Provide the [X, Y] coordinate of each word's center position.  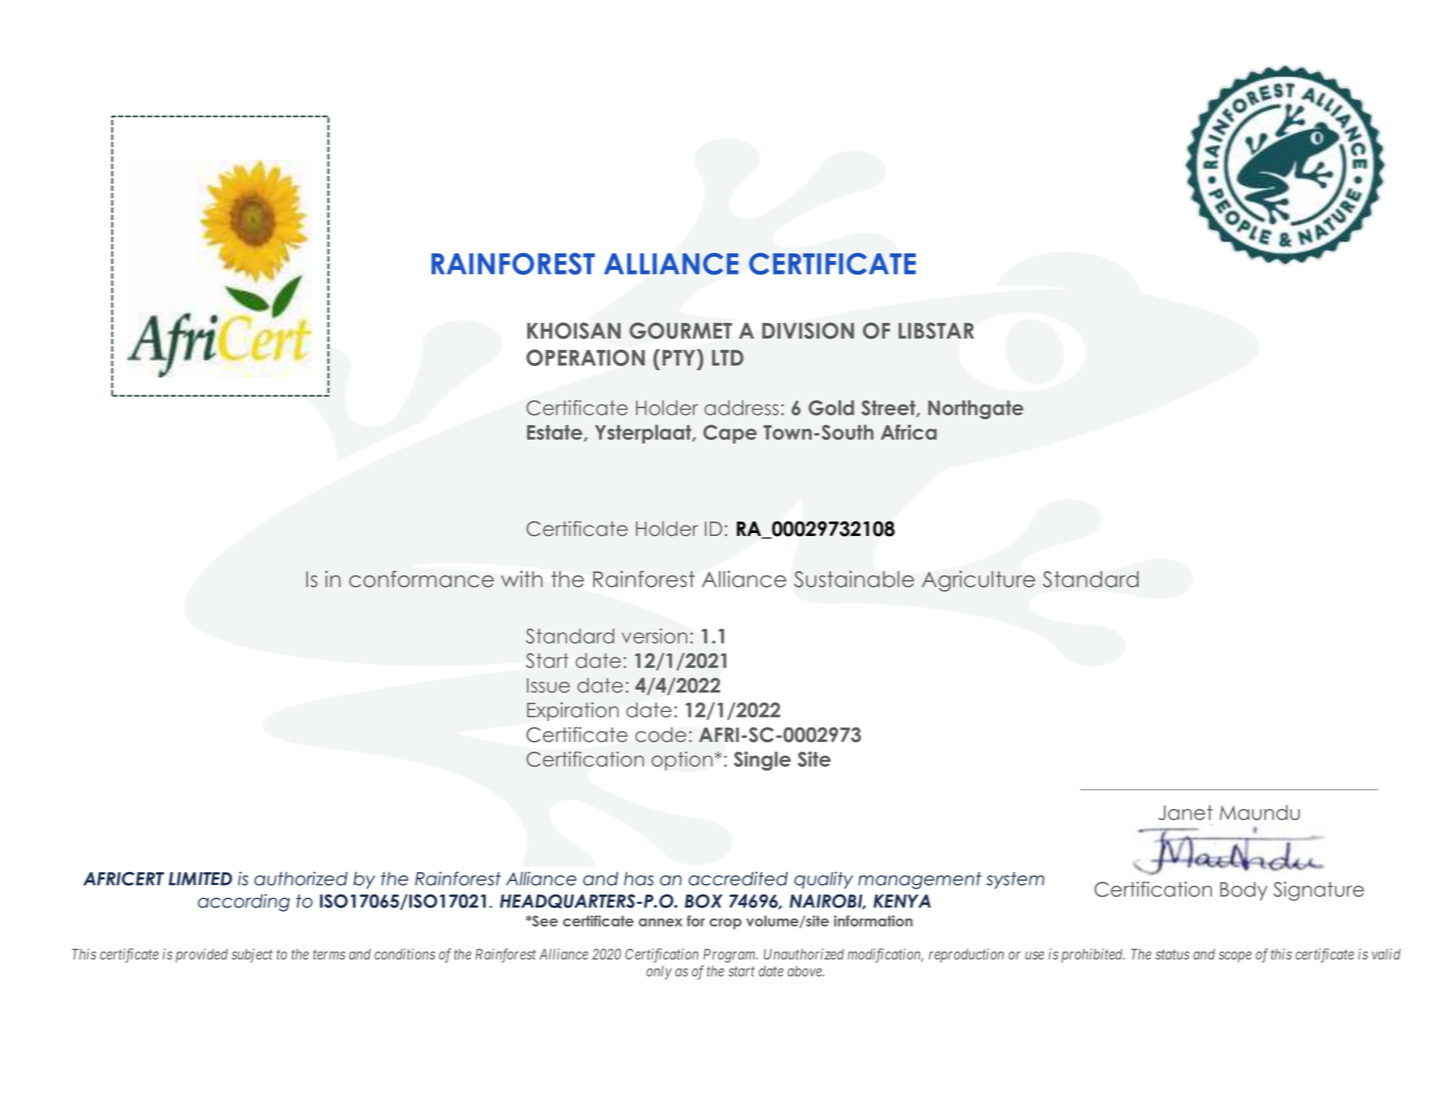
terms [329, 955]
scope [1235, 957]
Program [730, 956]
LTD [728, 358]
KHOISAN [574, 330]
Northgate [976, 410]
